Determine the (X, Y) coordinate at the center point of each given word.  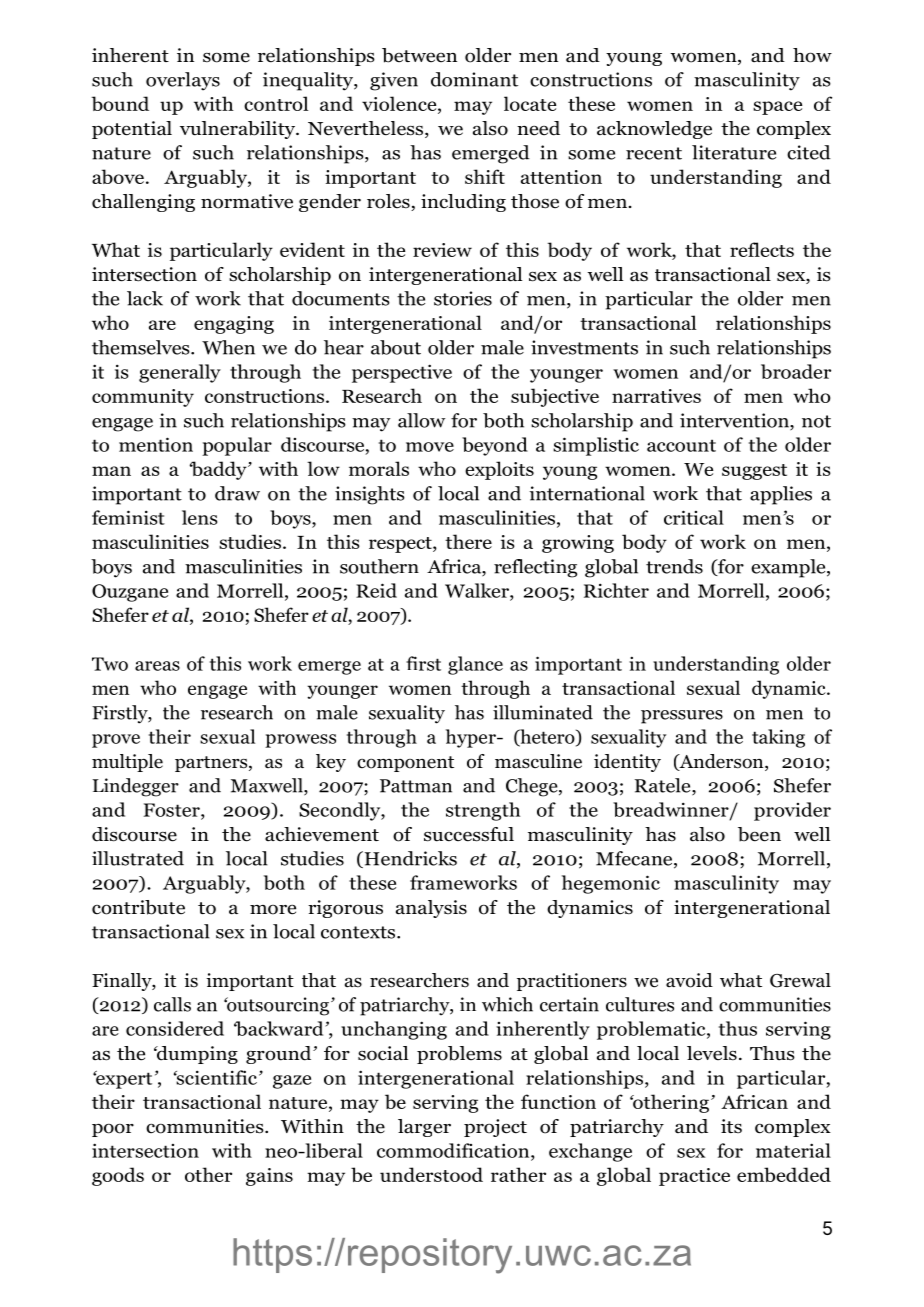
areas (157, 666)
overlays (183, 81)
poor (113, 1130)
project (495, 1128)
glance (475, 665)
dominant (474, 79)
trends (674, 566)
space (777, 108)
